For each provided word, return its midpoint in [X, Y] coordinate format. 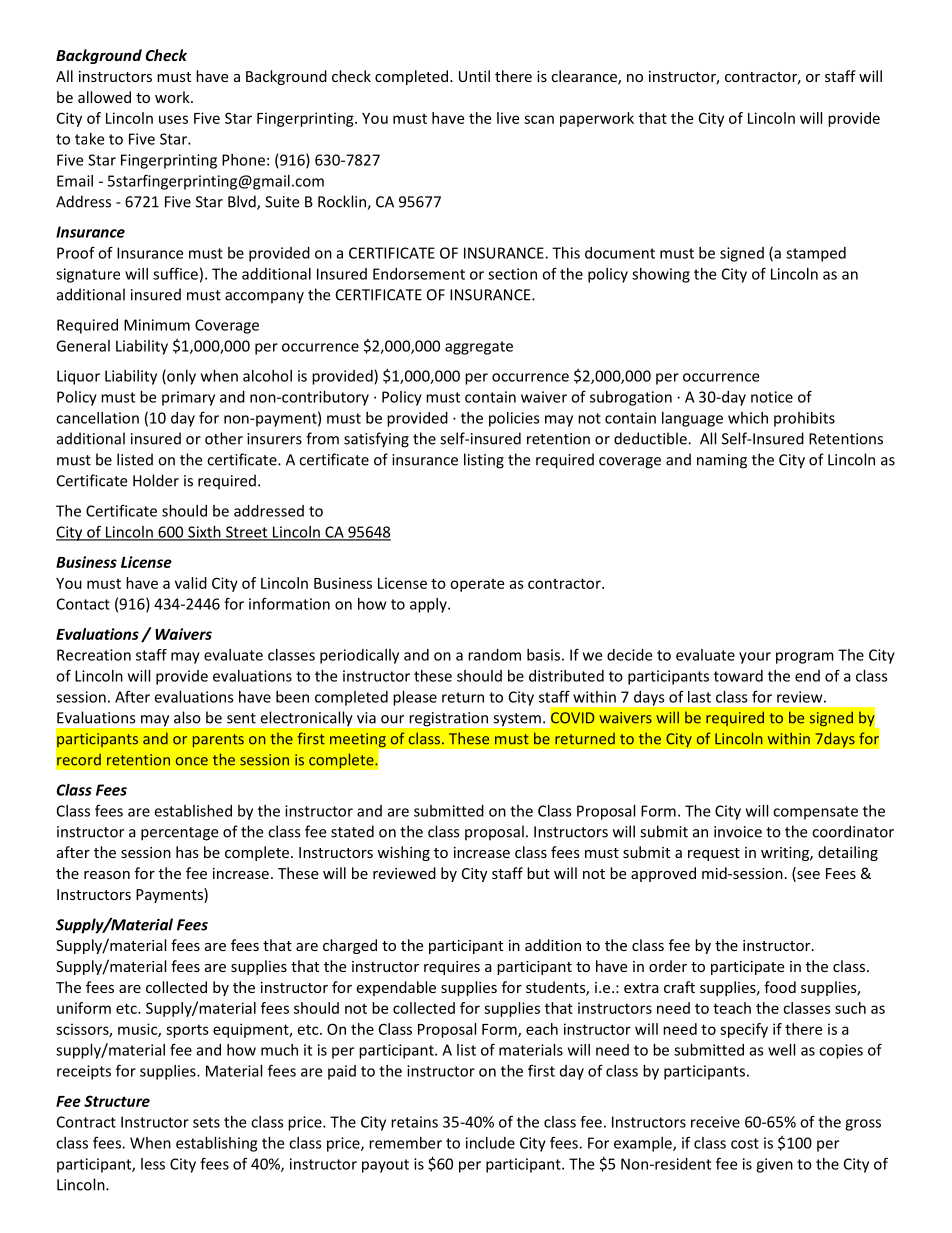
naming [722, 461]
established [193, 811]
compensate [815, 813]
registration [449, 719]
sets [206, 1122]
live [508, 118]
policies [514, 419]
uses [173, 119]
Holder [156, 480]
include [490, 1143]
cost [745, 1143]
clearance [585, 77]
